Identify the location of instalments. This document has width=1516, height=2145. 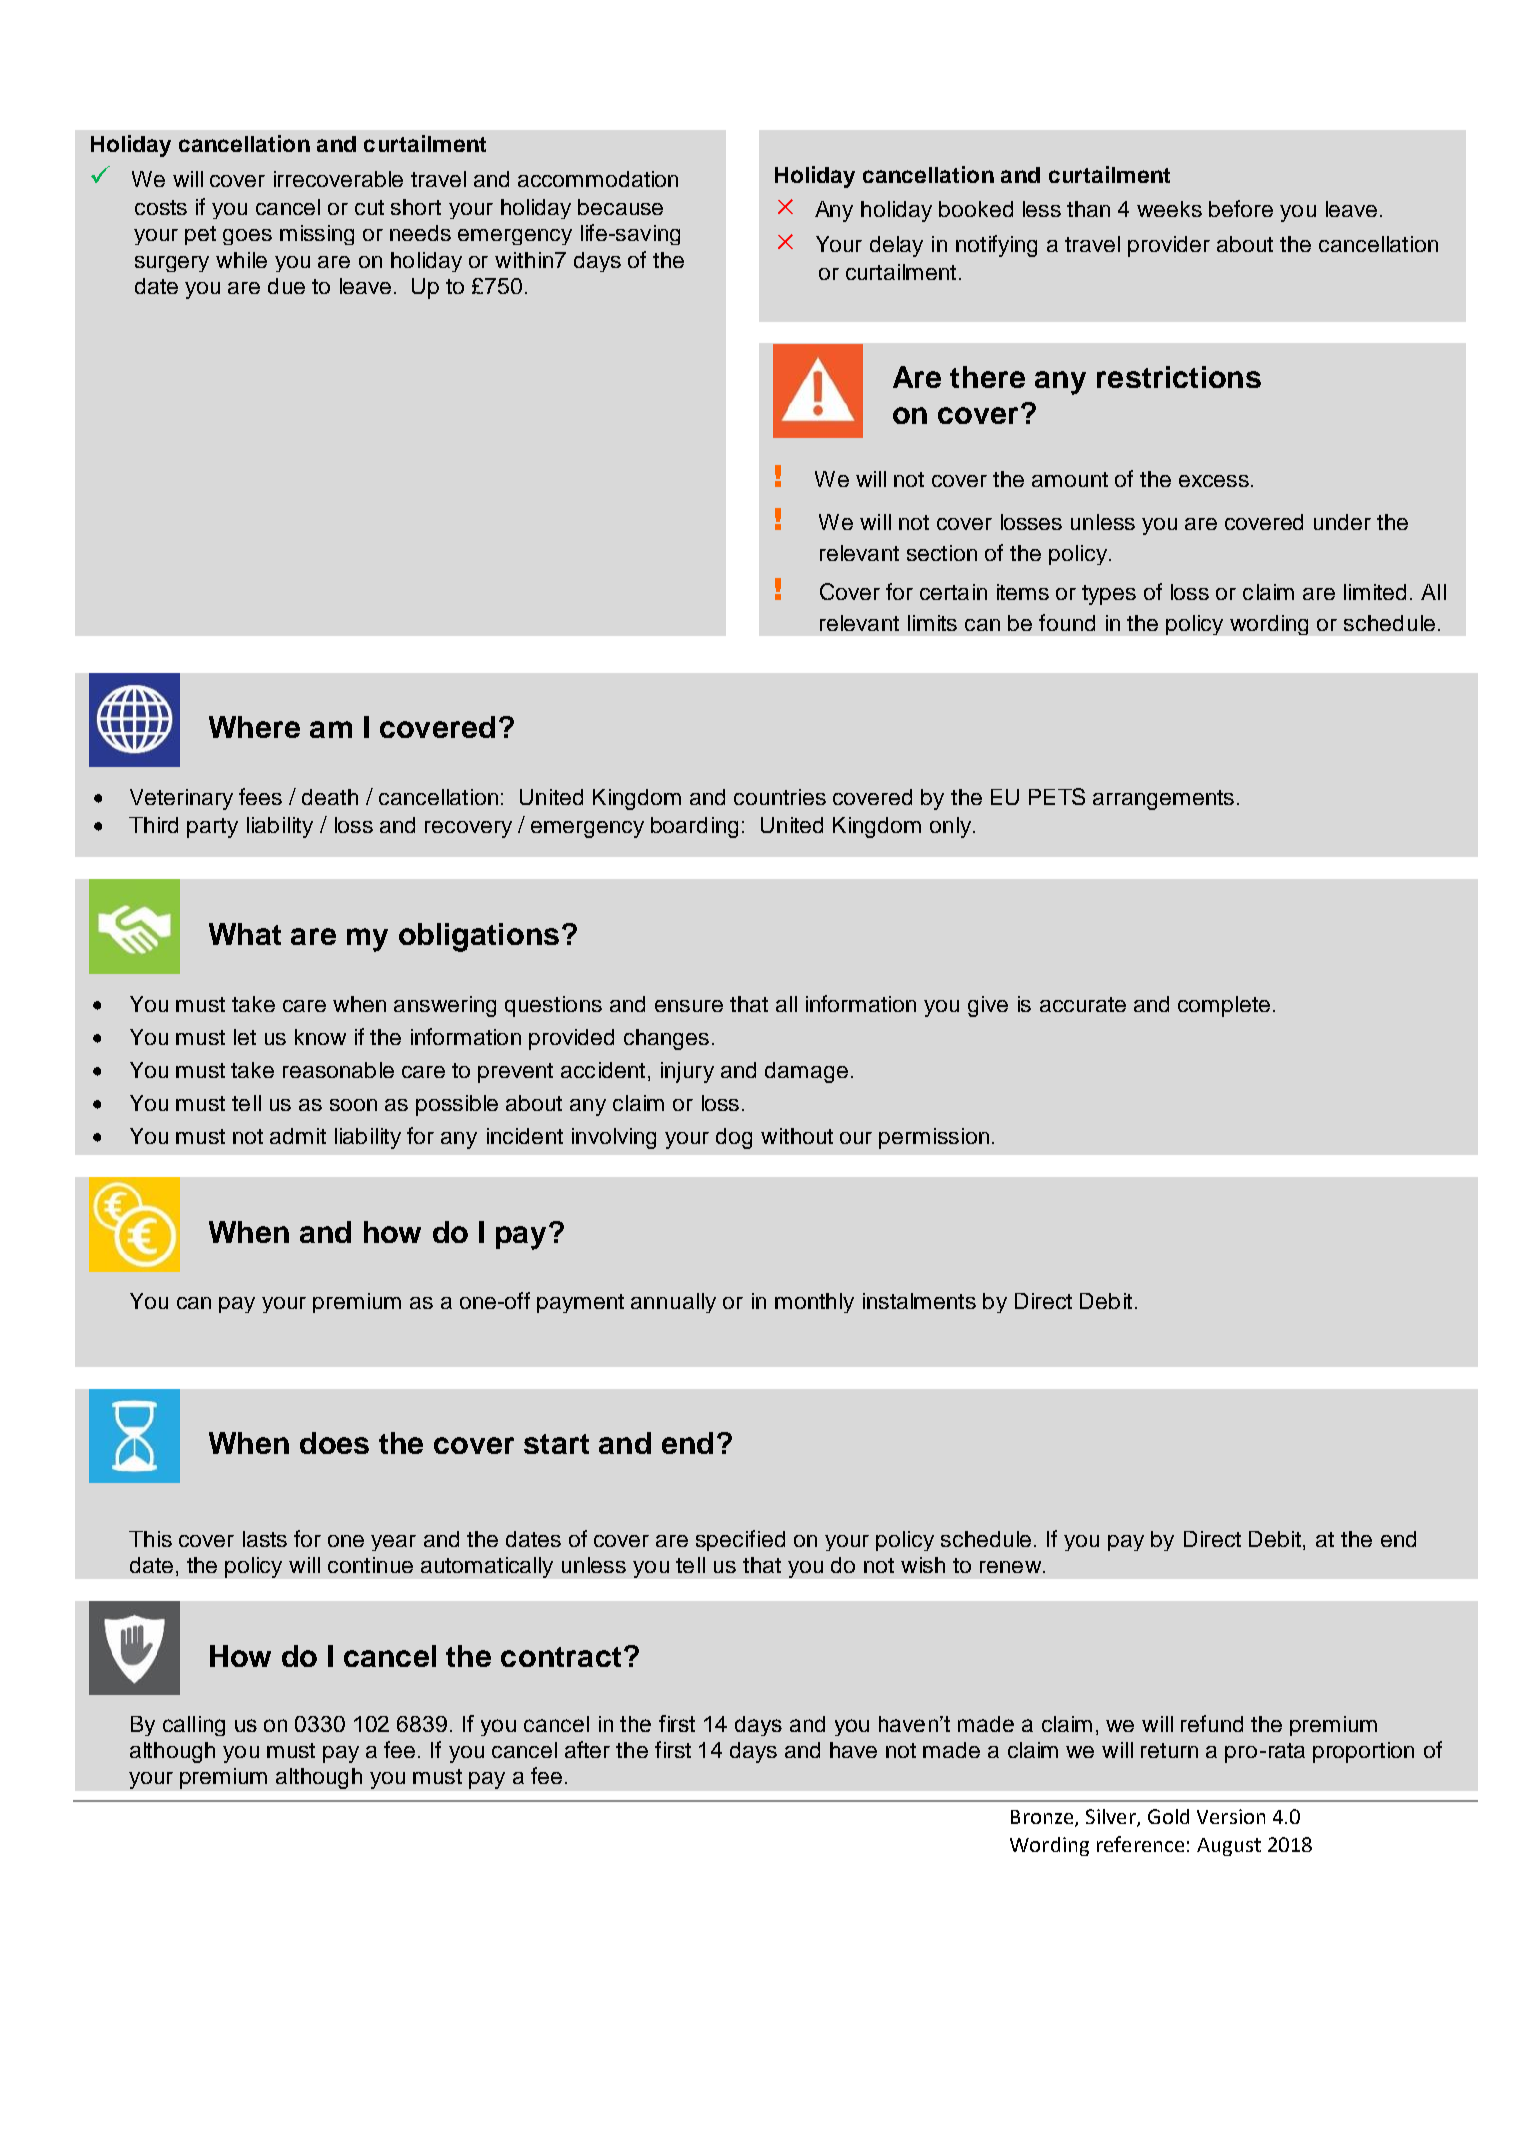
(919, 1301).
